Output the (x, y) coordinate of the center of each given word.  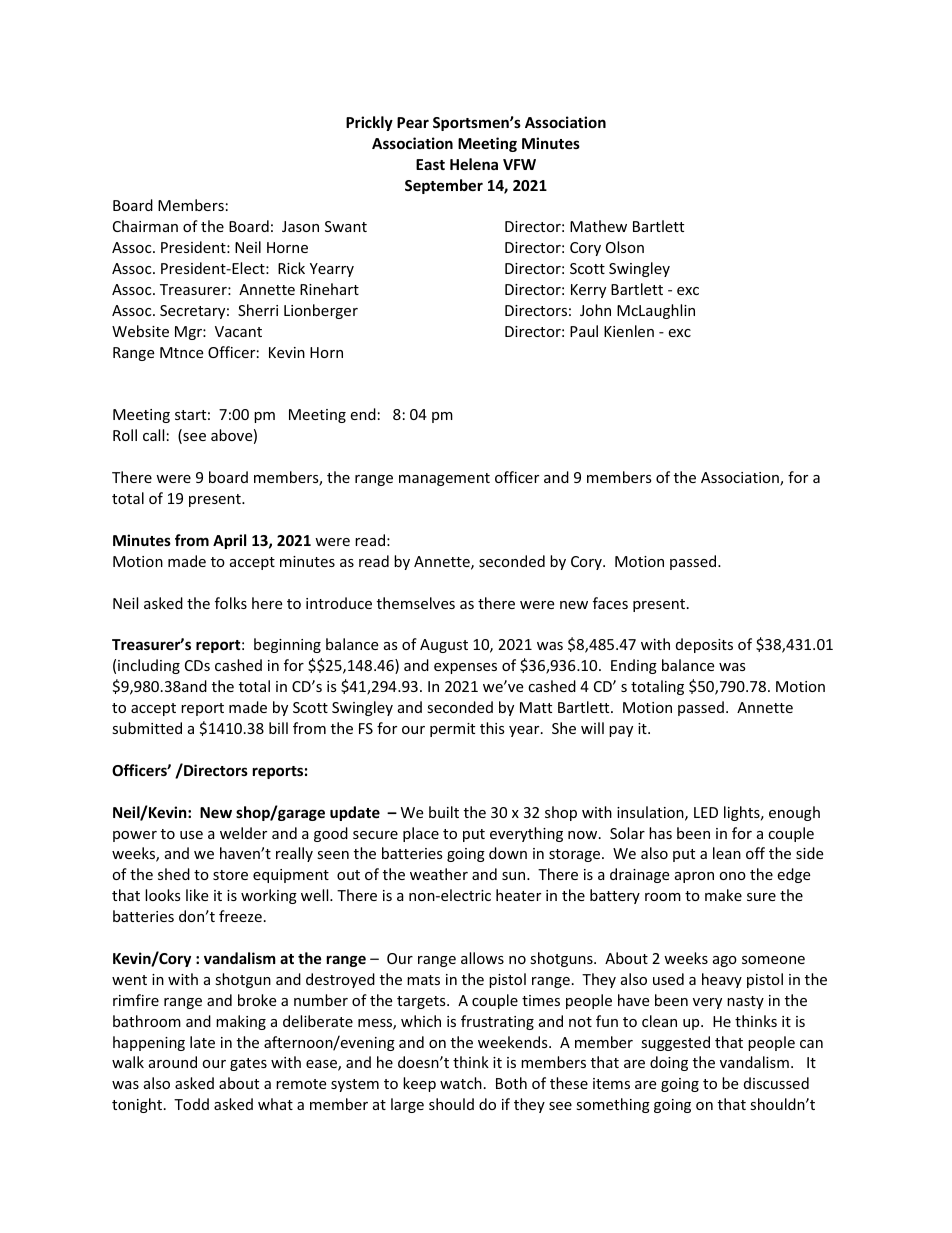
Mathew (598, 226)
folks (231, 603)
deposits (704, 645)
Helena (474, 164)
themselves (416, 603)
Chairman (145, 226)
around (173, 1062)
